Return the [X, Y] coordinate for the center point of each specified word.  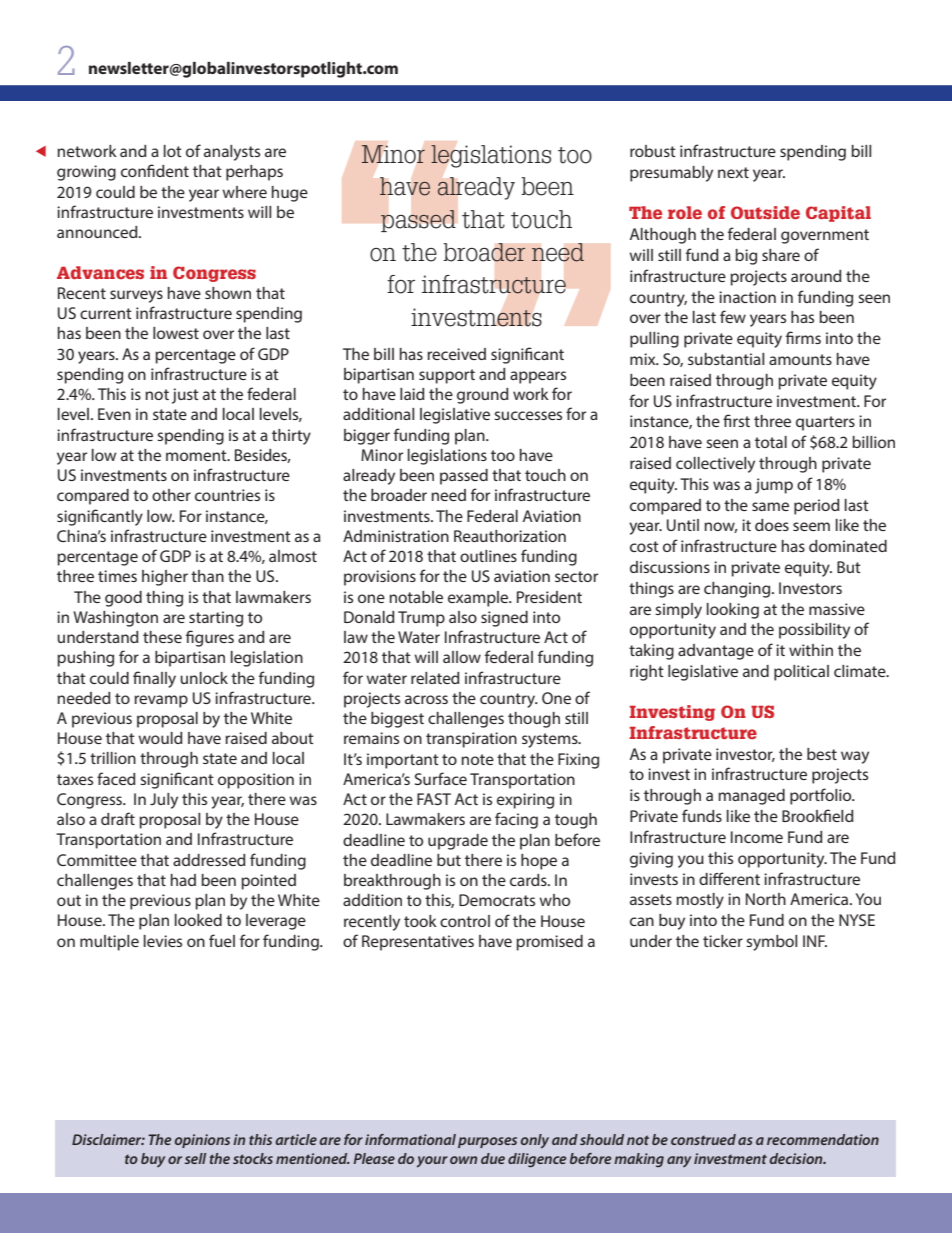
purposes [487, 1142]
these [162, 637]
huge [290, 194]
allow [462, 657]
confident [155, 170]
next [733, 172]
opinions [202, 1141]
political [801, 673]
